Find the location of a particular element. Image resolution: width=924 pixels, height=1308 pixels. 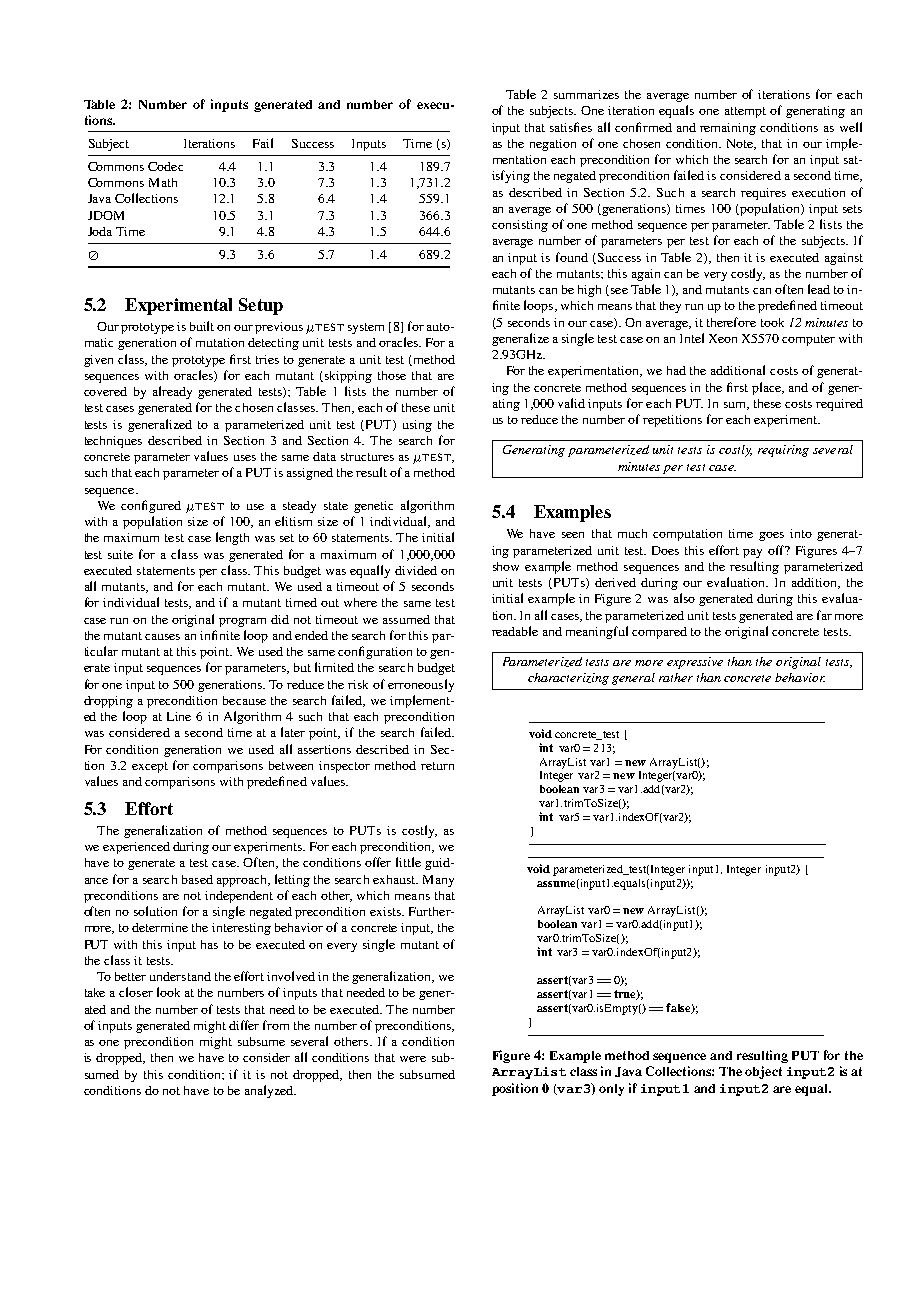

Codec is located at coordinates (165, 166).
